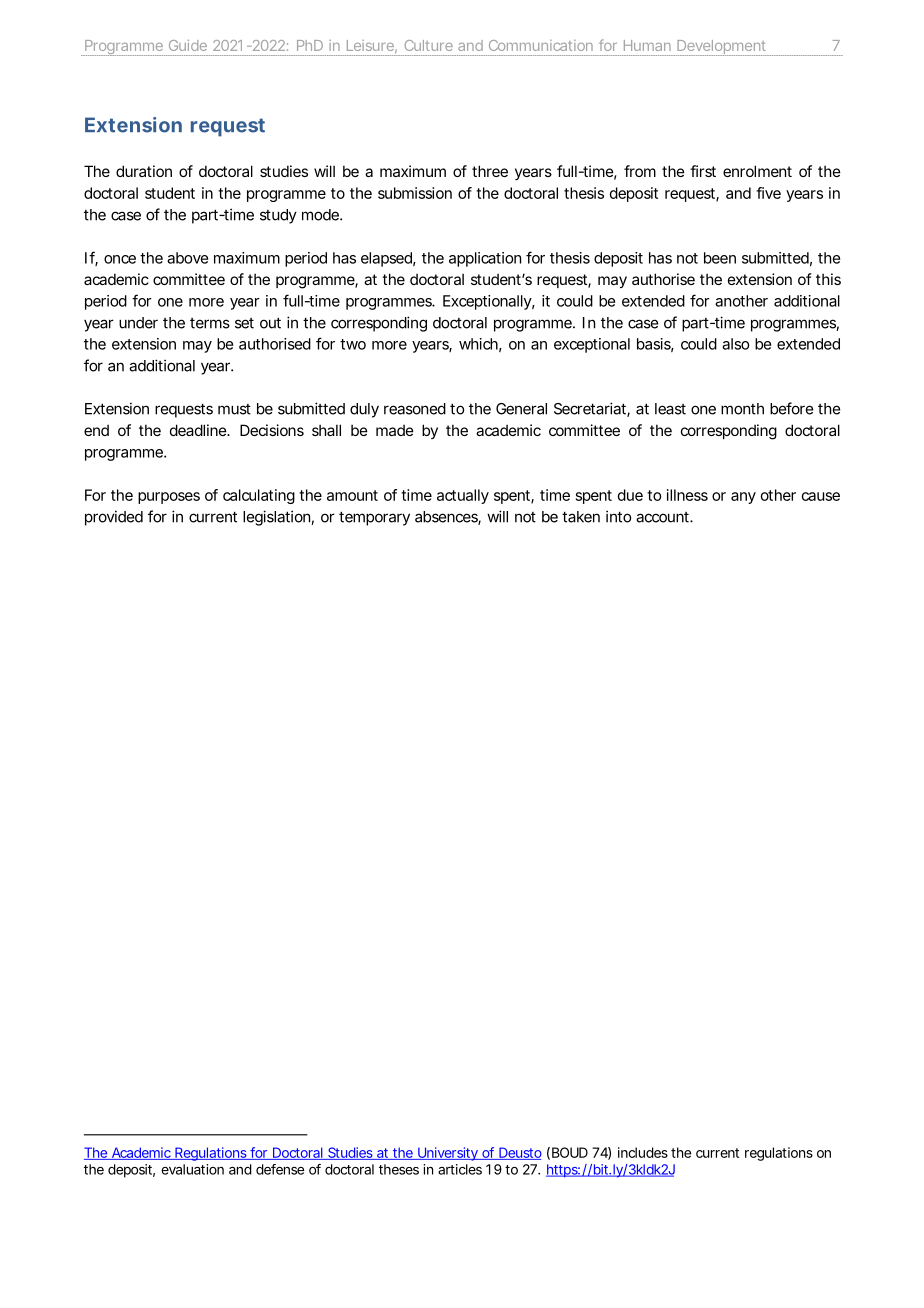 Image resolution: width=924 pixels, height=1308 pixels. What do you see at coordinates (374, 518) in the page?
I see `temporary` at bounding box center [374, 518].
